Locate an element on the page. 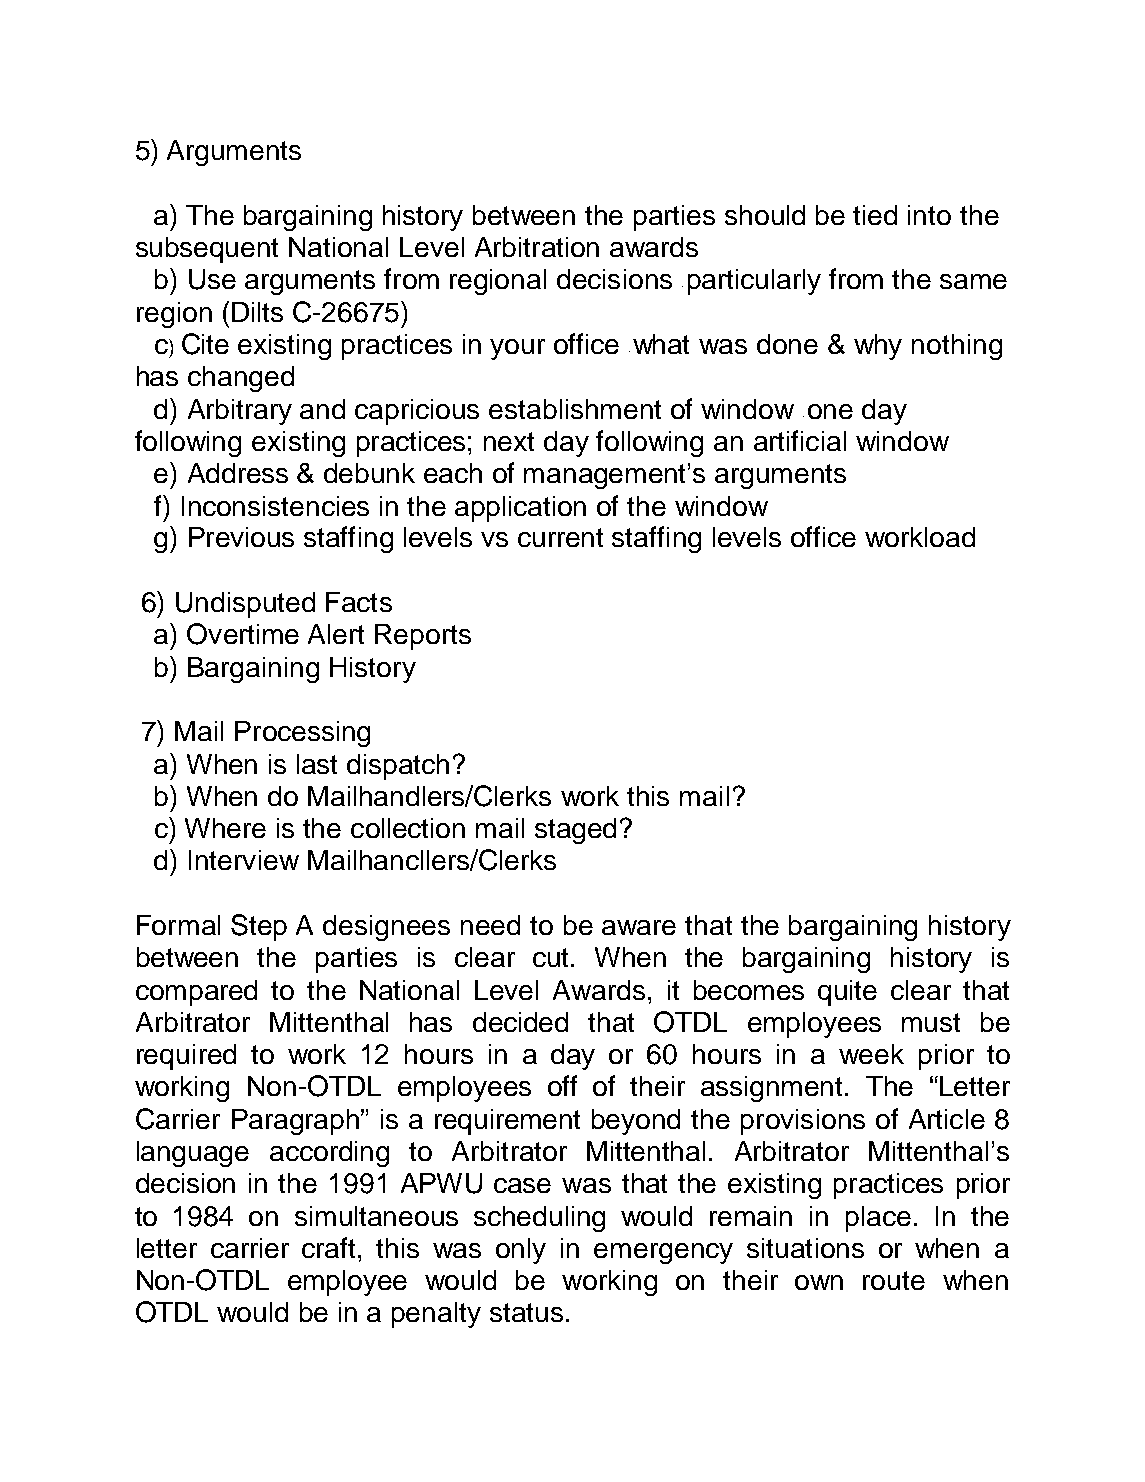 This document has width=1145, height=1482. craft is located at coordinates (330, 1247).
